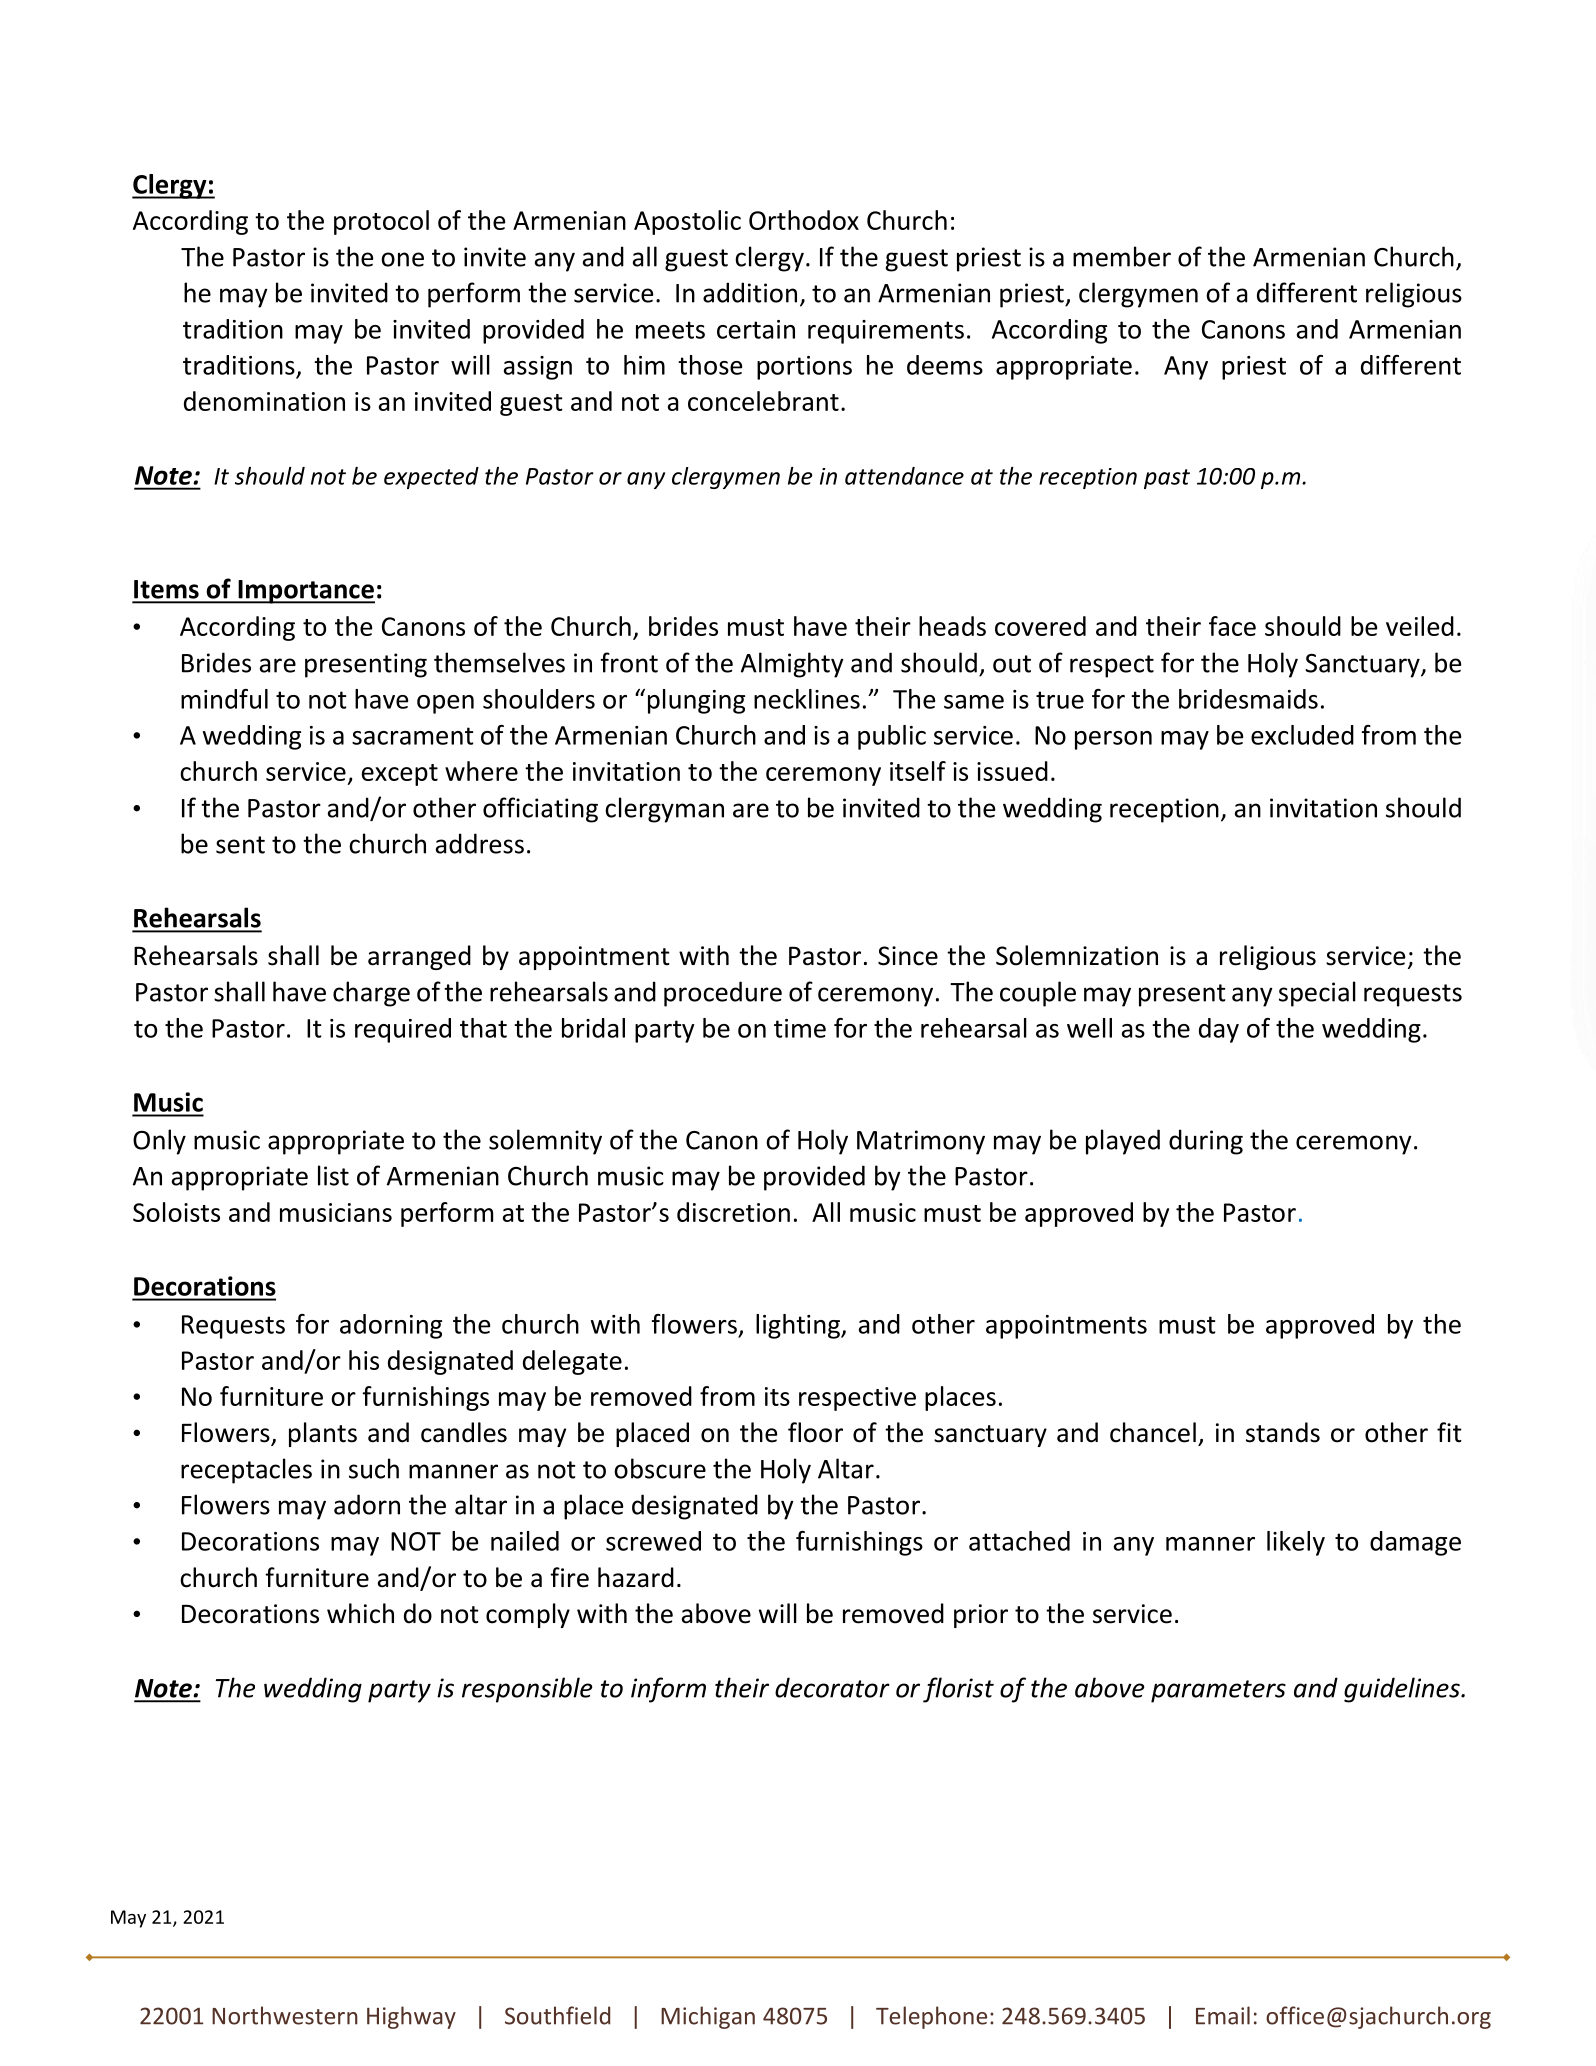  What do you see at coordinates (323, 1434) in the screenshot?
I see `plants` at bounding box center [323, 1434].
